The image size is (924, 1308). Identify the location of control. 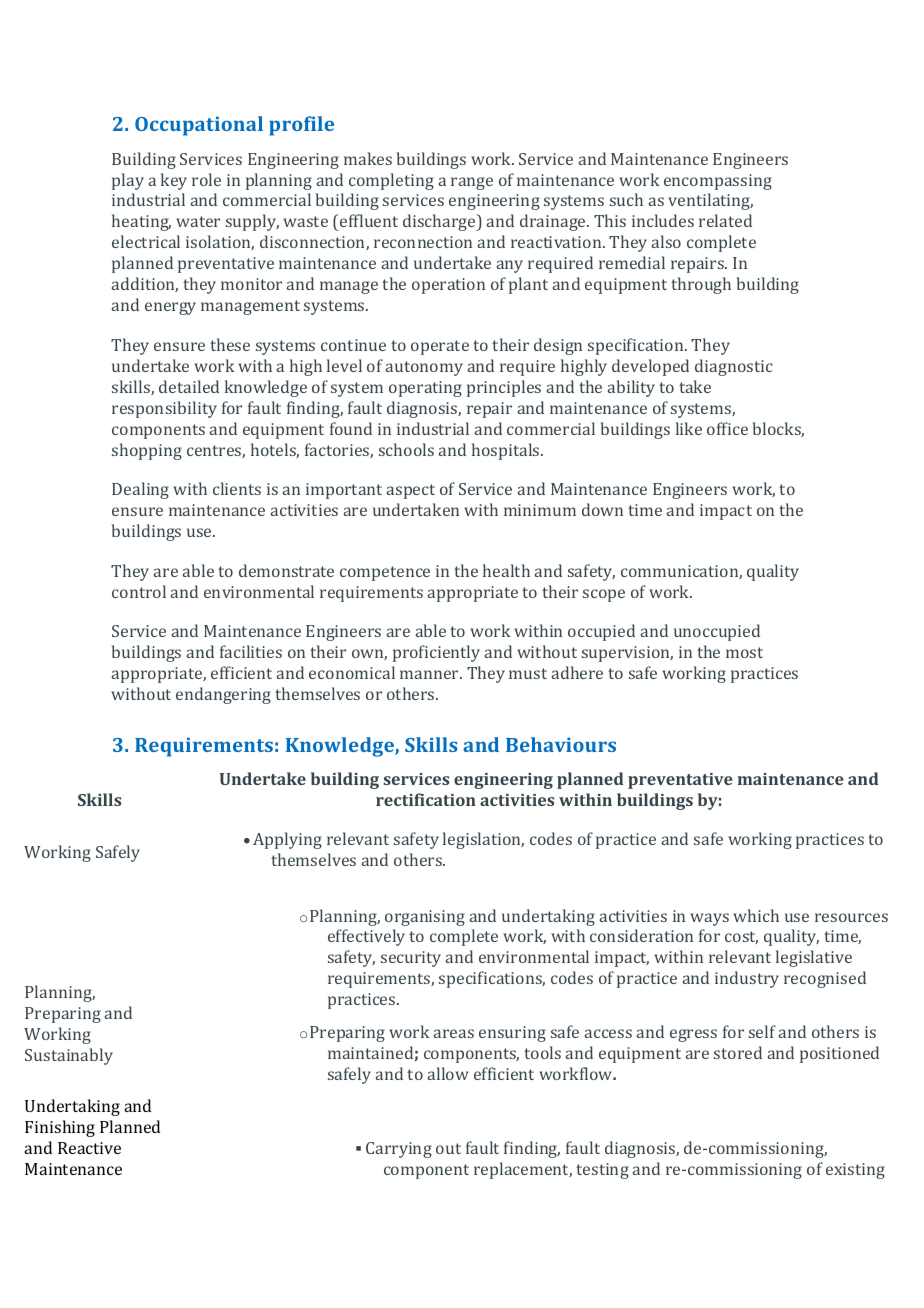
(139, 591).
